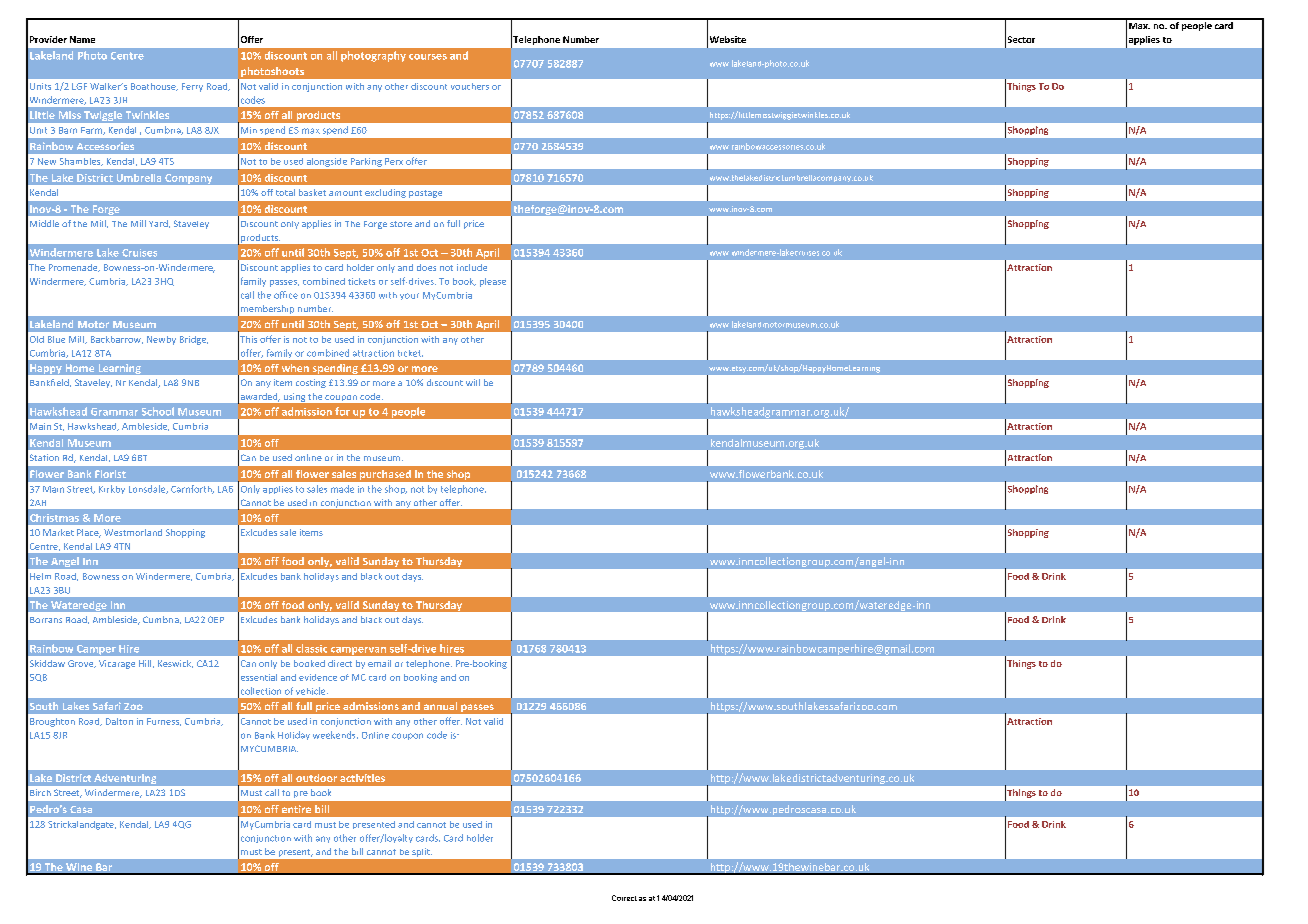 The height and width of the page is (924, 1308). Describe the element at coordinates (428, 57) in the page. I see `courses` at that location.
